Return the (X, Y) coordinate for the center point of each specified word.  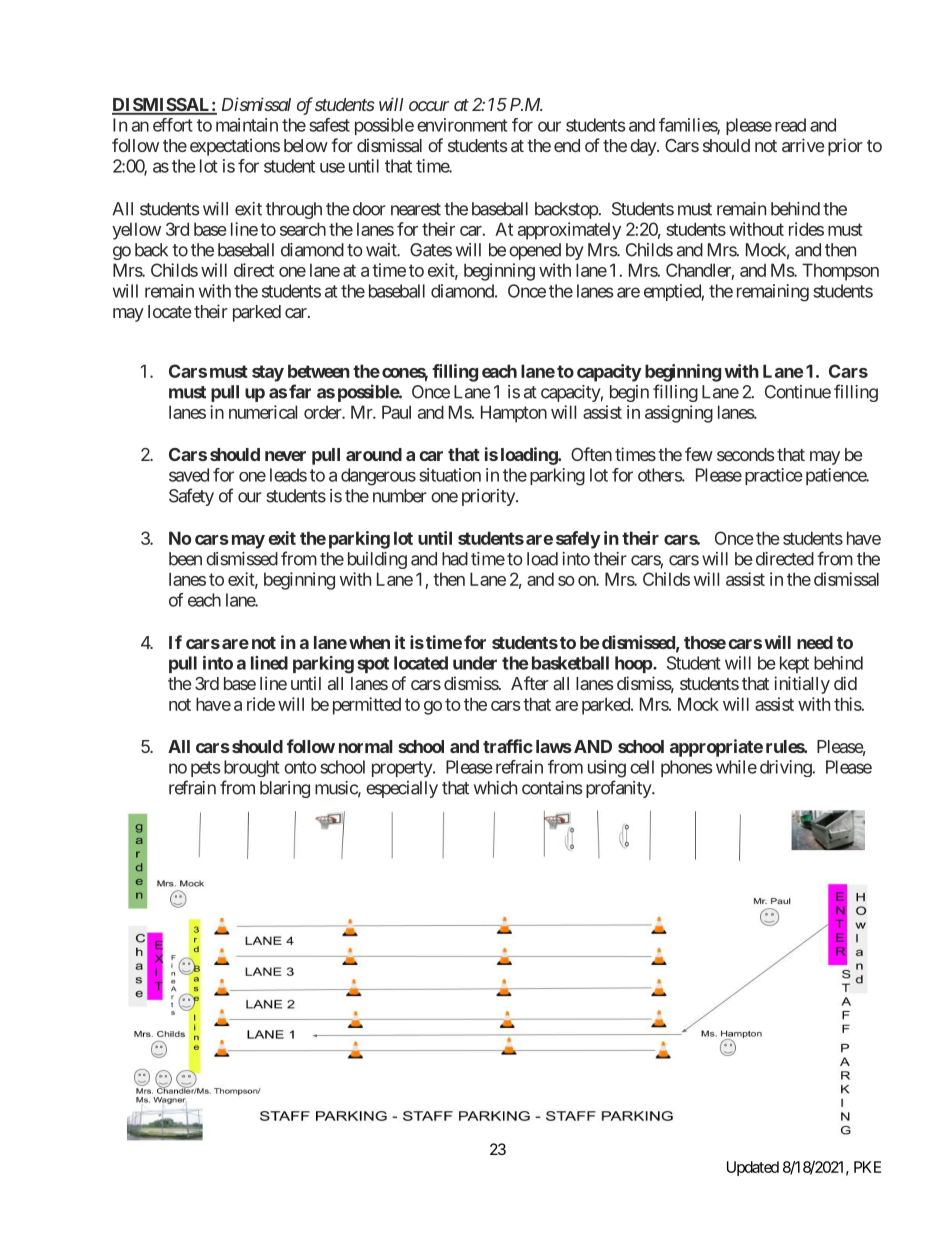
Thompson (840, 272)
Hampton (514, 414)
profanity (619, 789)
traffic (508, 746)
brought (252, 768)
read (790, 125)
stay (268, 373)
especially (402, 789)
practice (774, 476)
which (495, 788)
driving (786, 768)
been (185, 559)
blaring (285, 789)
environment (462, 125)
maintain (247, 125)
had (455, 559)
